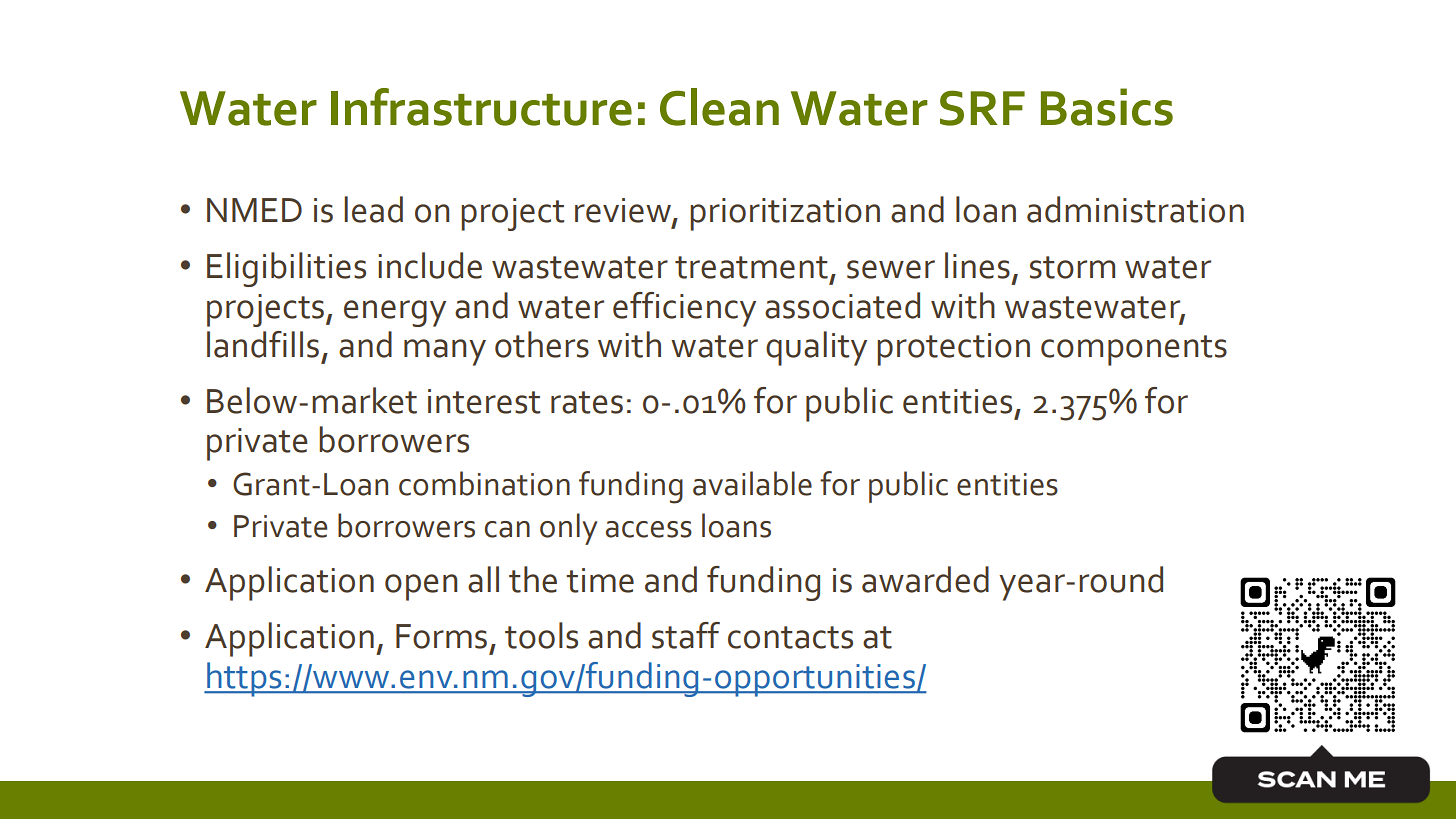 This screenshot has width=1456, height=819. I want to click on include, so click(430, 265).
